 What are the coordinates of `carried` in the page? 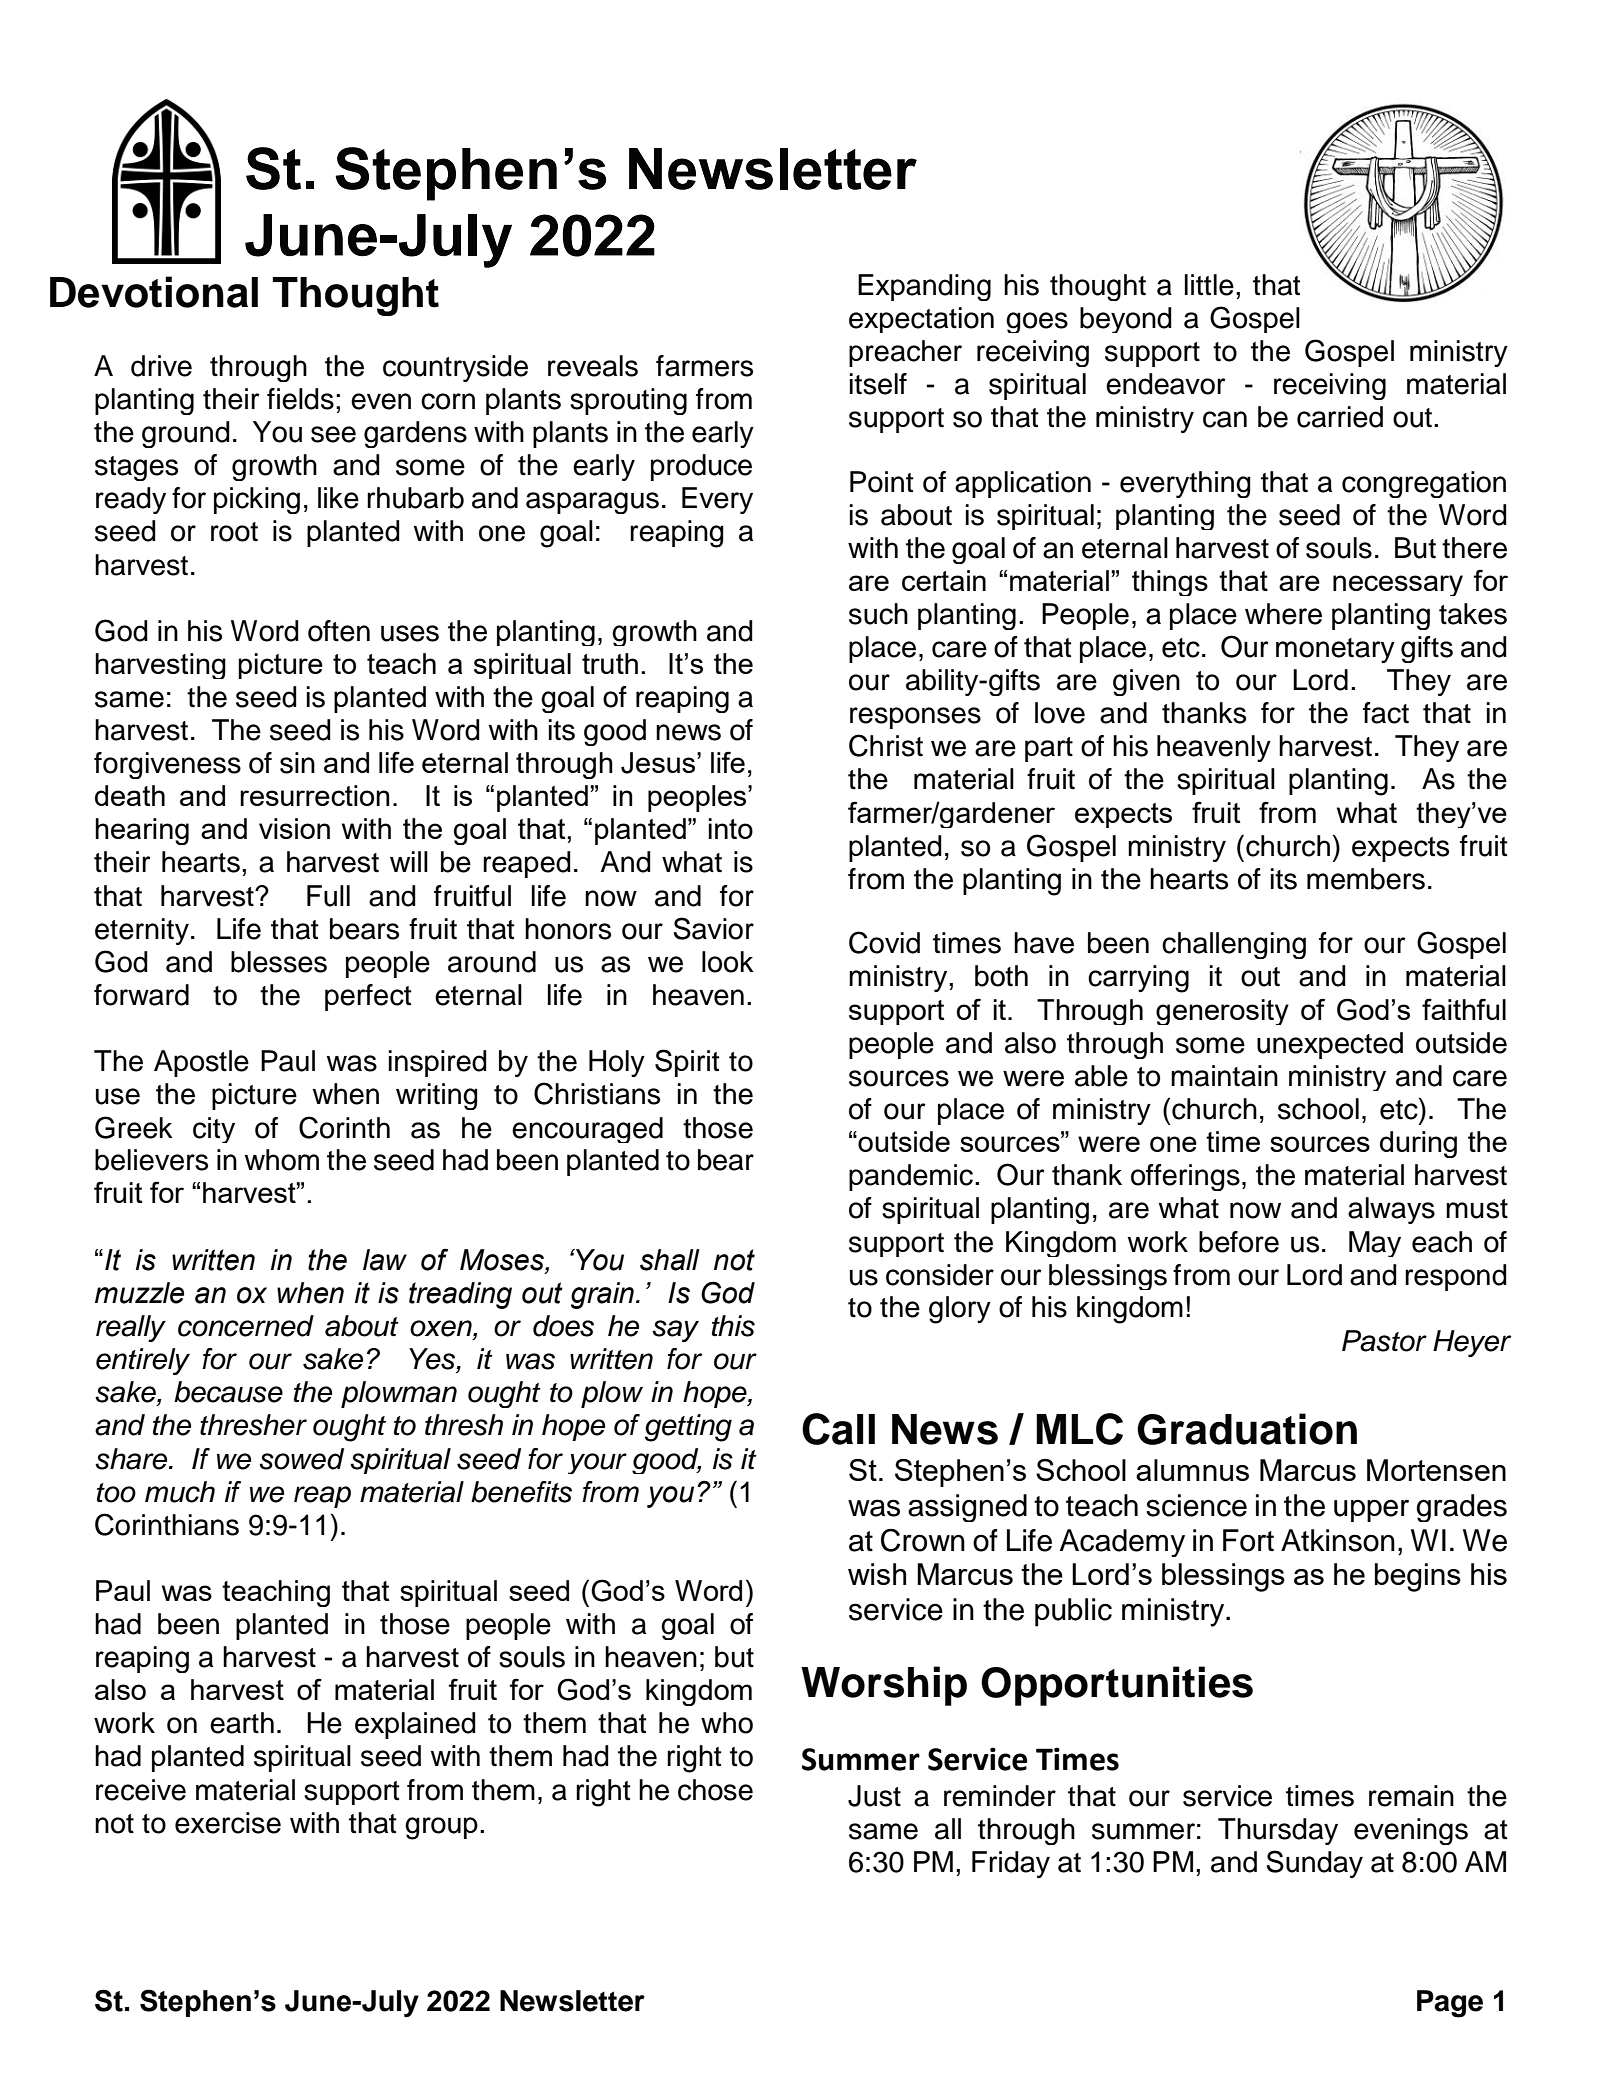 It's located at (1340, 417).
